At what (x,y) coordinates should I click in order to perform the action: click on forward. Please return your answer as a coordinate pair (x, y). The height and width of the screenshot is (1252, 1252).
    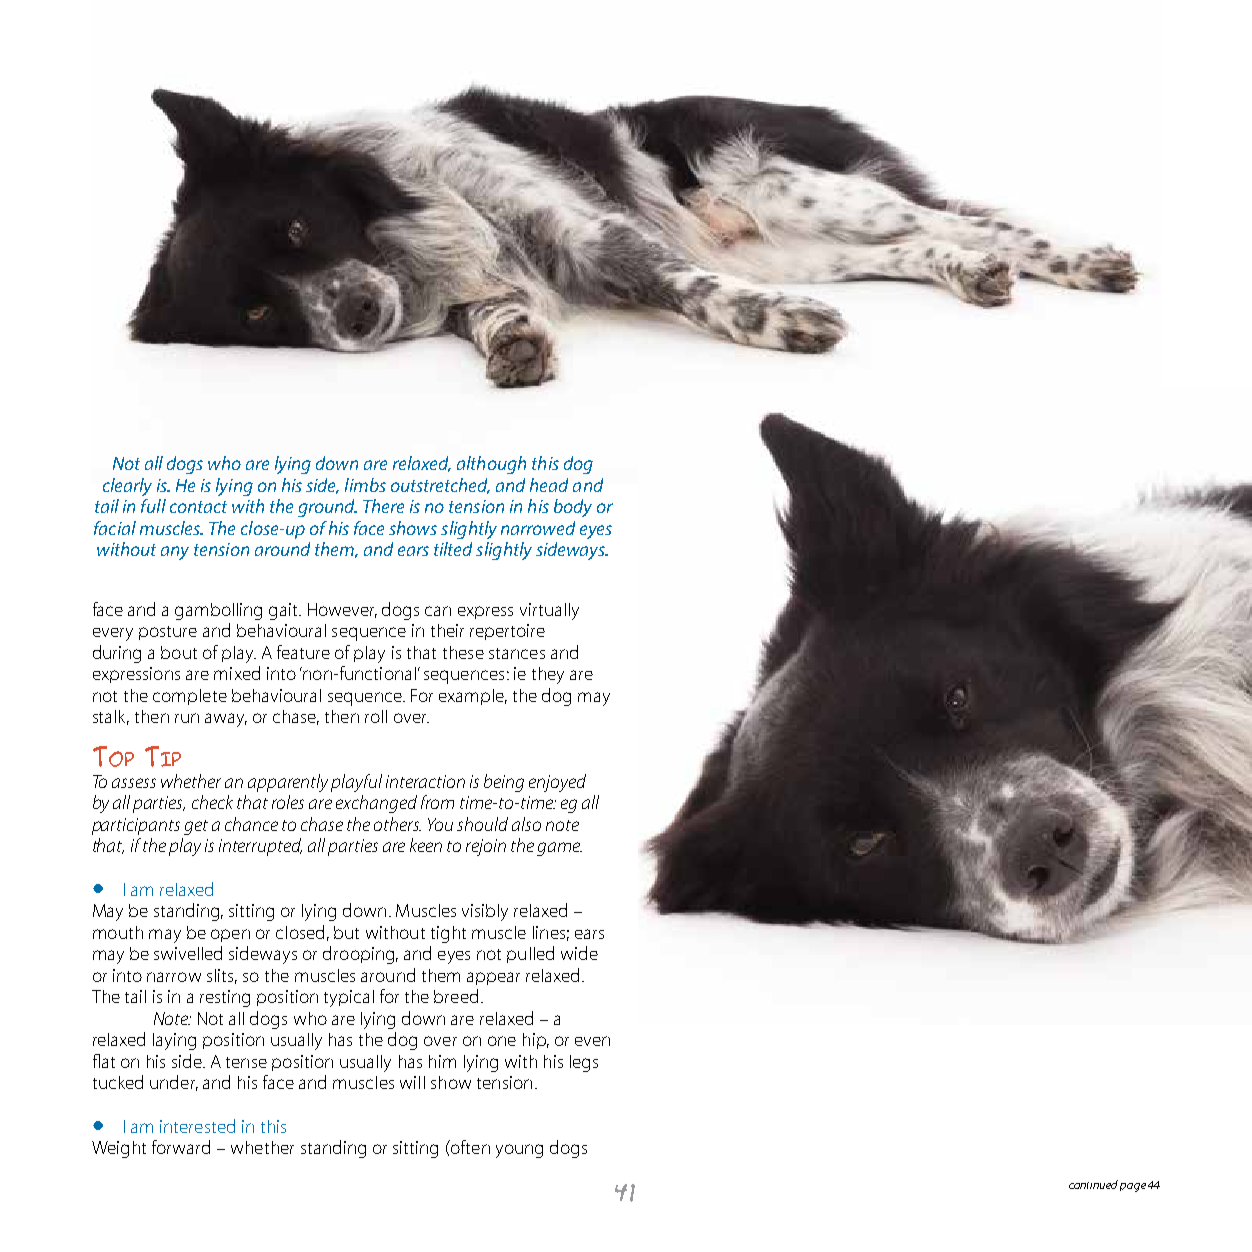
    Looking at the image, I should click on (181, 1147).
